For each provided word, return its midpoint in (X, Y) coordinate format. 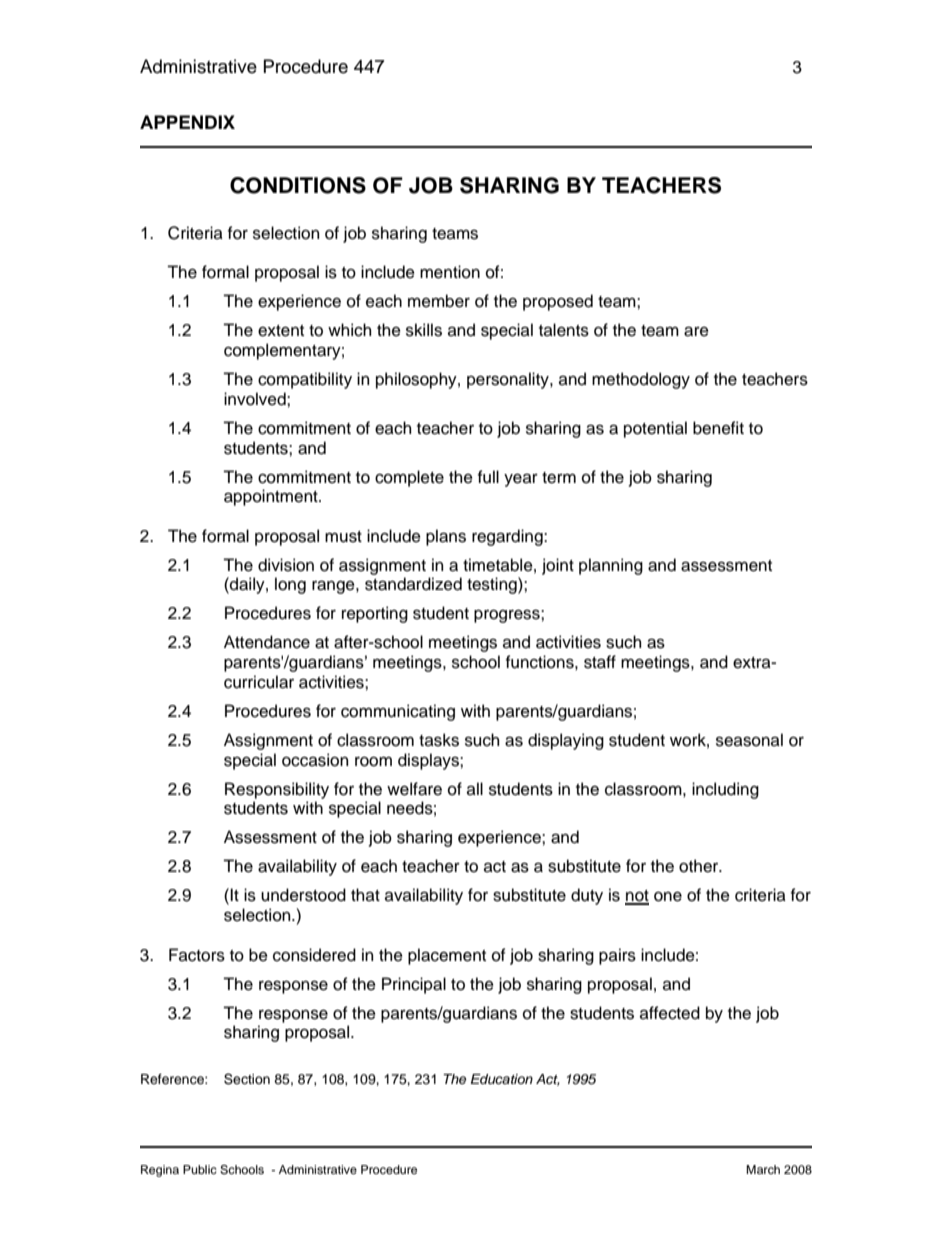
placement (447, 956)
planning (611, 566)
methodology (641, 380)
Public (200, 1169)
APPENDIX (187, 122)
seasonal (749, 740)
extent (281, 331)
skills (424, 330)
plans (446, 537)
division (286, 565)
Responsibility (277, 790)
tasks (439, 740)
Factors (197, 955)
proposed (558, 302)
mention (450, 272)
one (668, 897)
